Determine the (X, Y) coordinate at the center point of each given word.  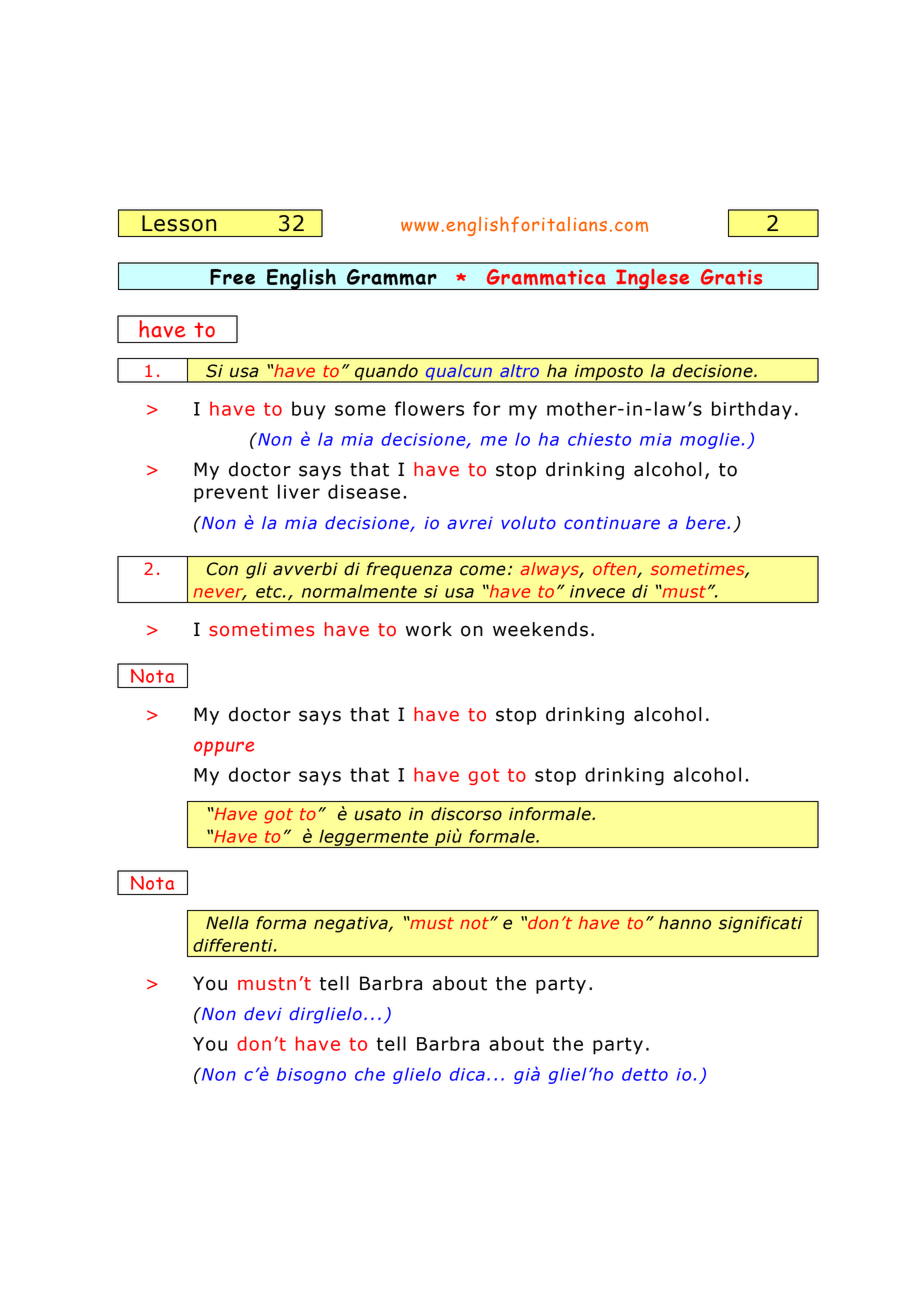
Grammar (392, 277)
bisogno (311, 1075)
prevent (231, 494)
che (370, 1074)
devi (263, 1014)
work (429, 629)
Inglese (653, 279)
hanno (685, 923)
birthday (752, 410)
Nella (227, 923)
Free (232, 277)
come (483, 570)
